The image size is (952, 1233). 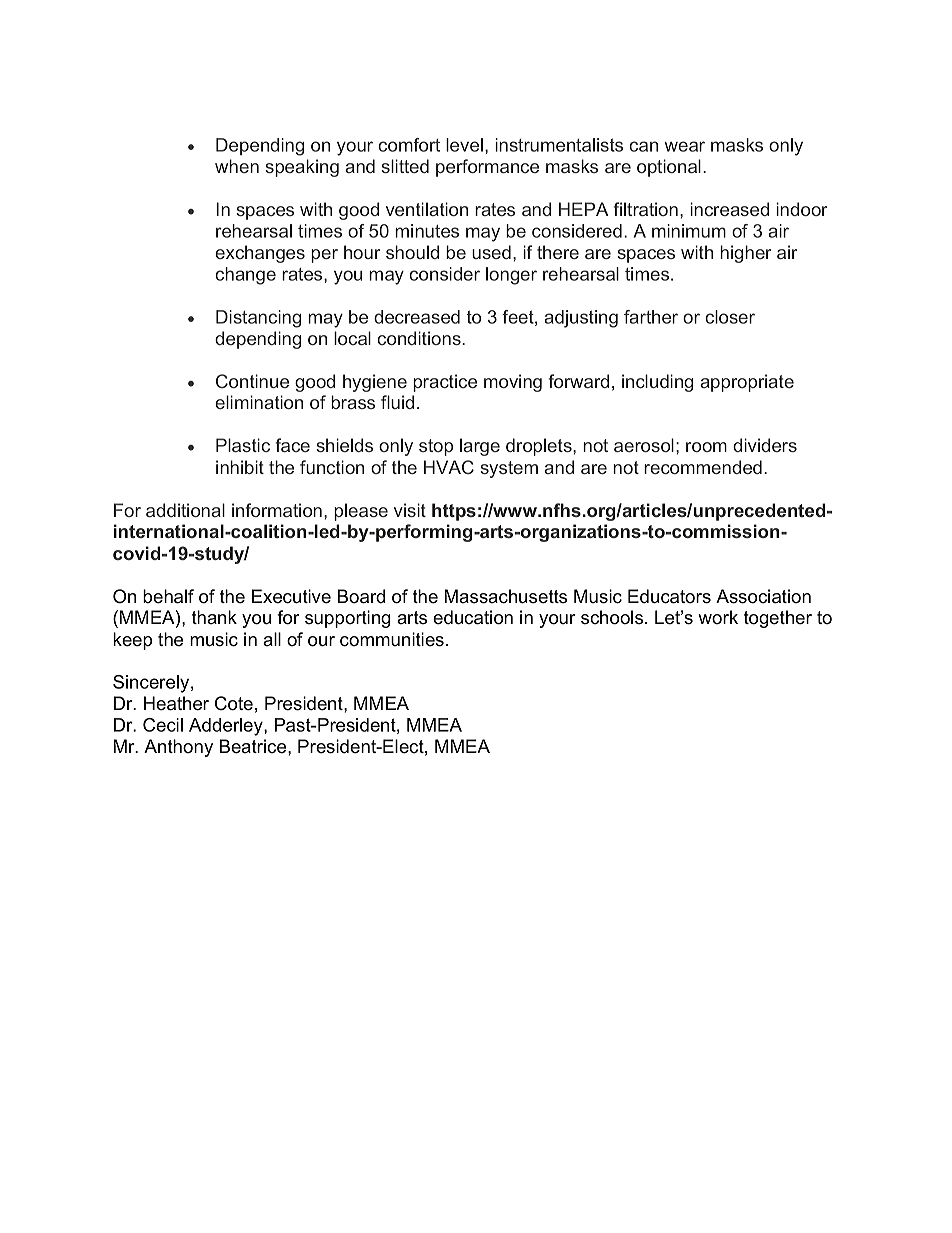 What do you see at coordinates (252, 381) in the screenshot?
I see `Continue` at bounding box center [252, 381].
